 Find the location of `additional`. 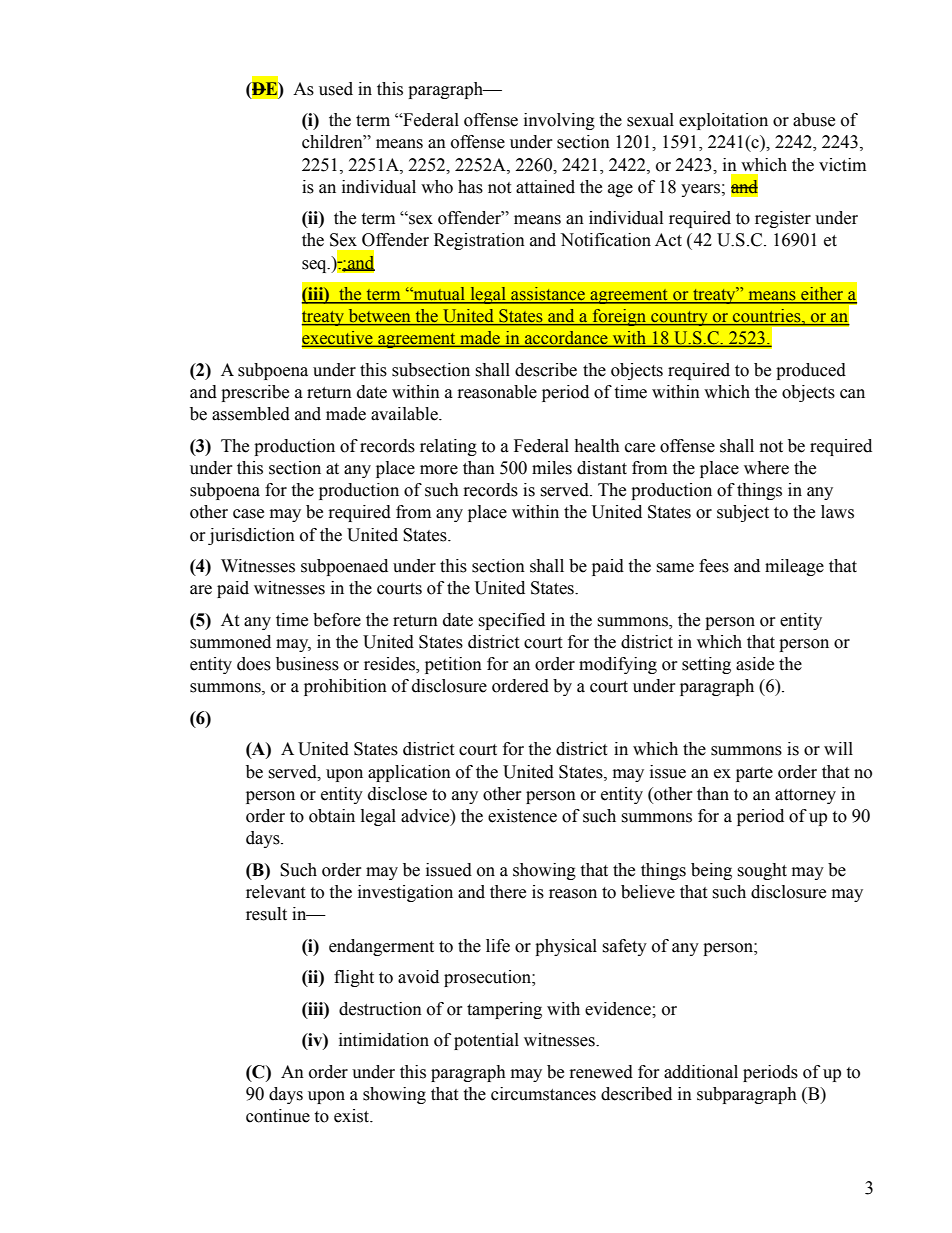

additional is located at coordinates (701, 1072).
